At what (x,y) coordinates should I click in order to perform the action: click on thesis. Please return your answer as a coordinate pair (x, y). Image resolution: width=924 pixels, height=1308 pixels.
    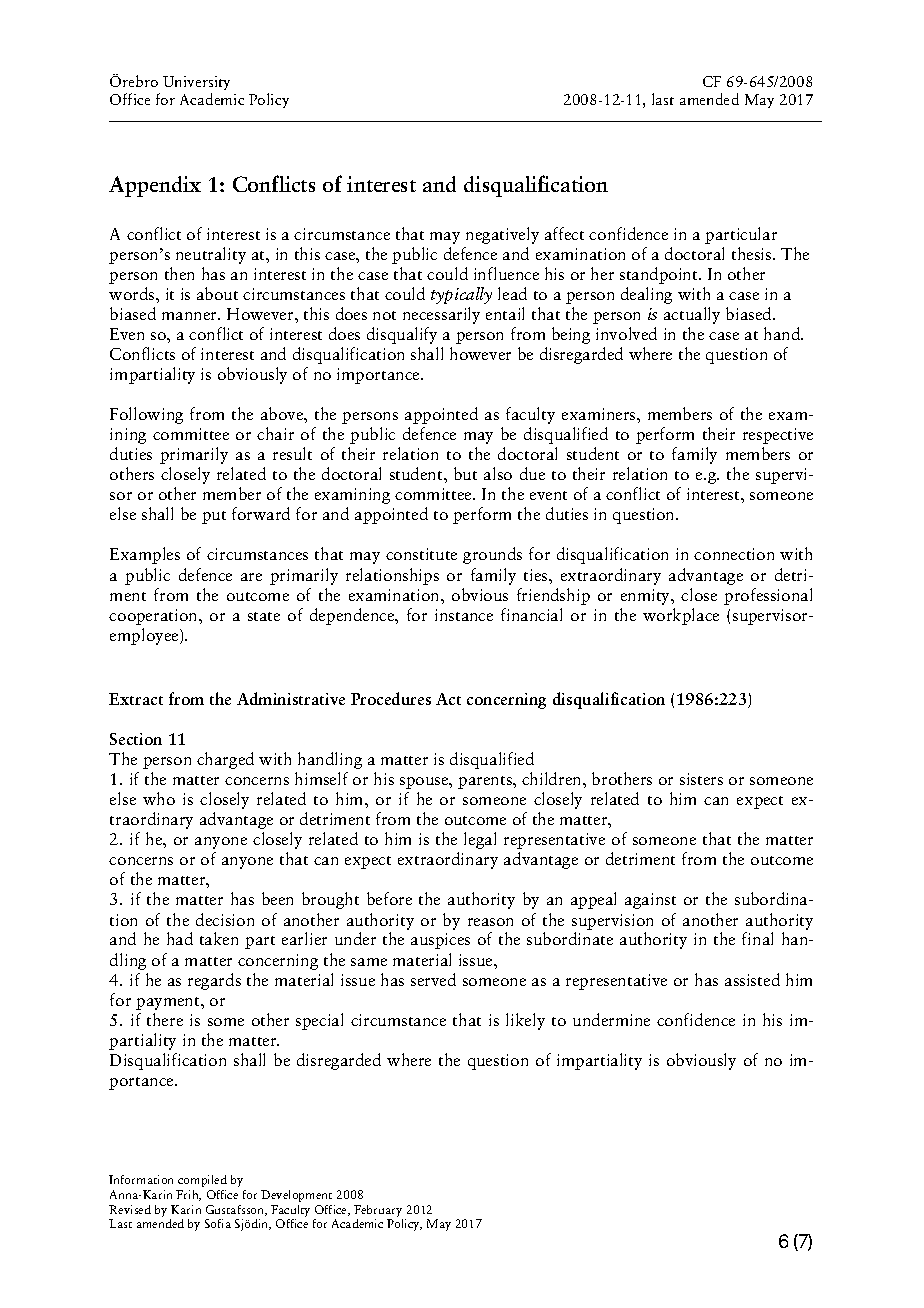
    Looking at the image, I should click on (753, 253).
